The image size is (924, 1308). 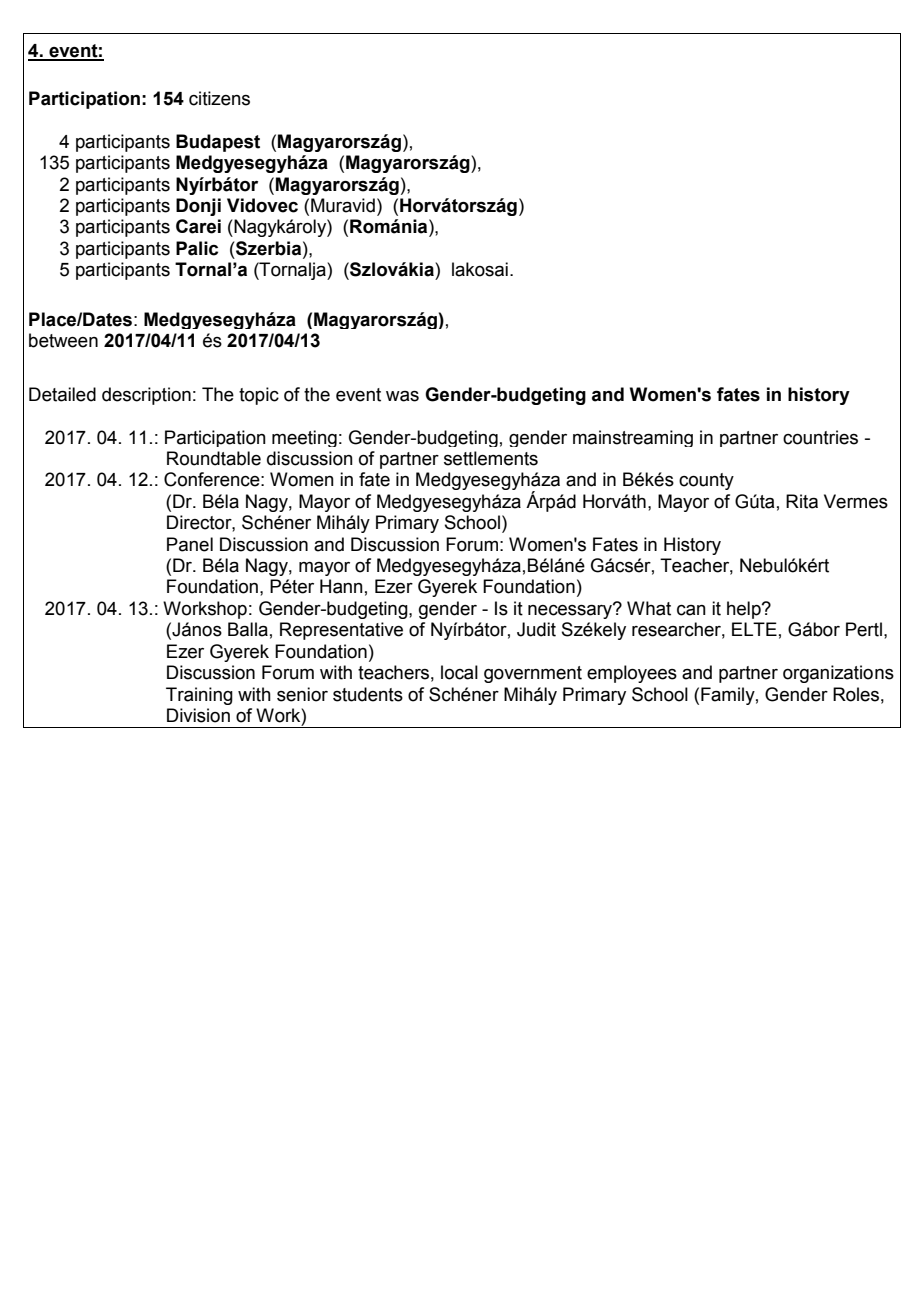 I want to click on Rita, so click(x=802, y=501).
